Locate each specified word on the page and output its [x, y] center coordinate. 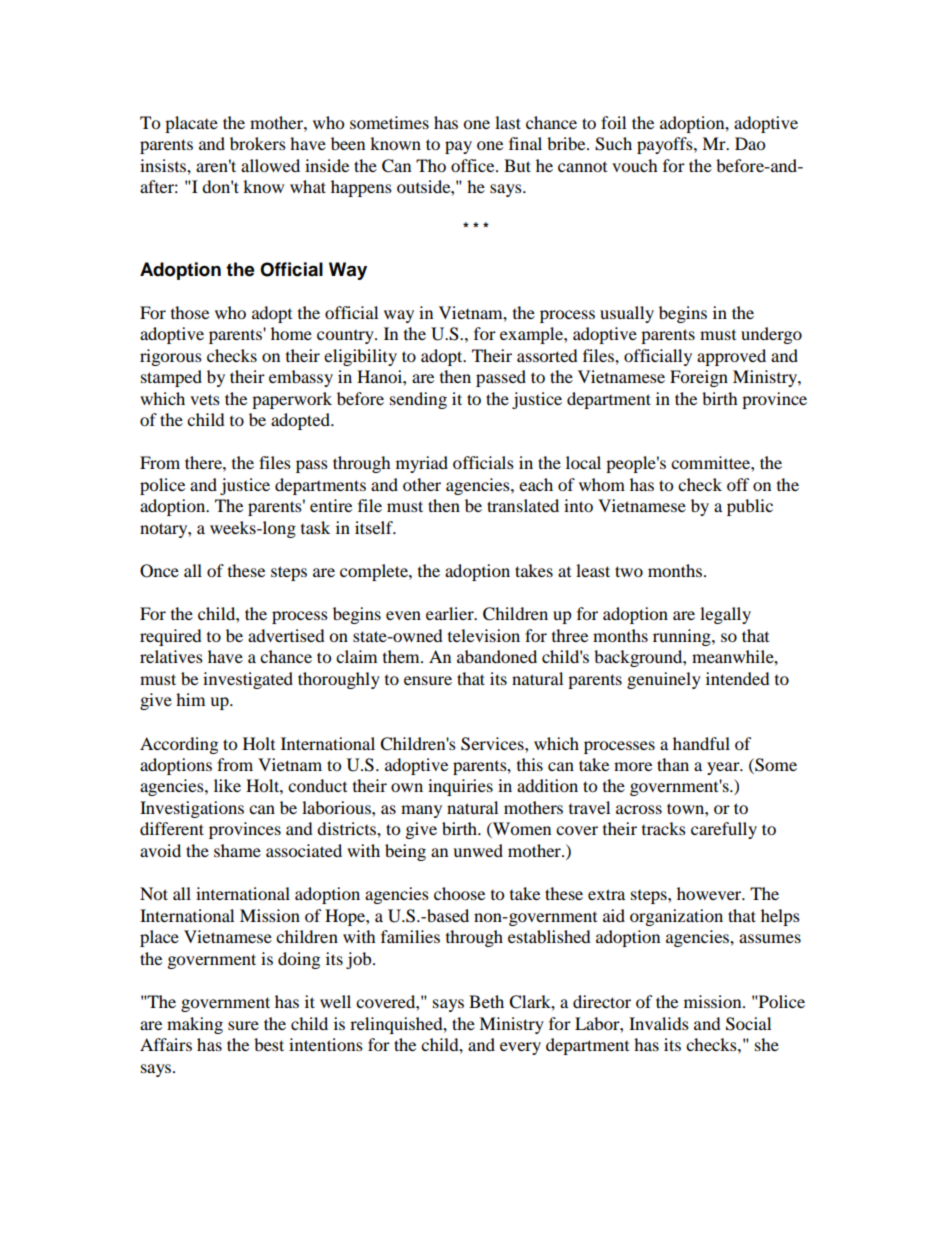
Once [159, 571]
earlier [451, 613]
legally [725, 615]
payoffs [666, 145]
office [474, 165]
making [195, 1025]
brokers [258, 143]
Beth [486, 1001]
